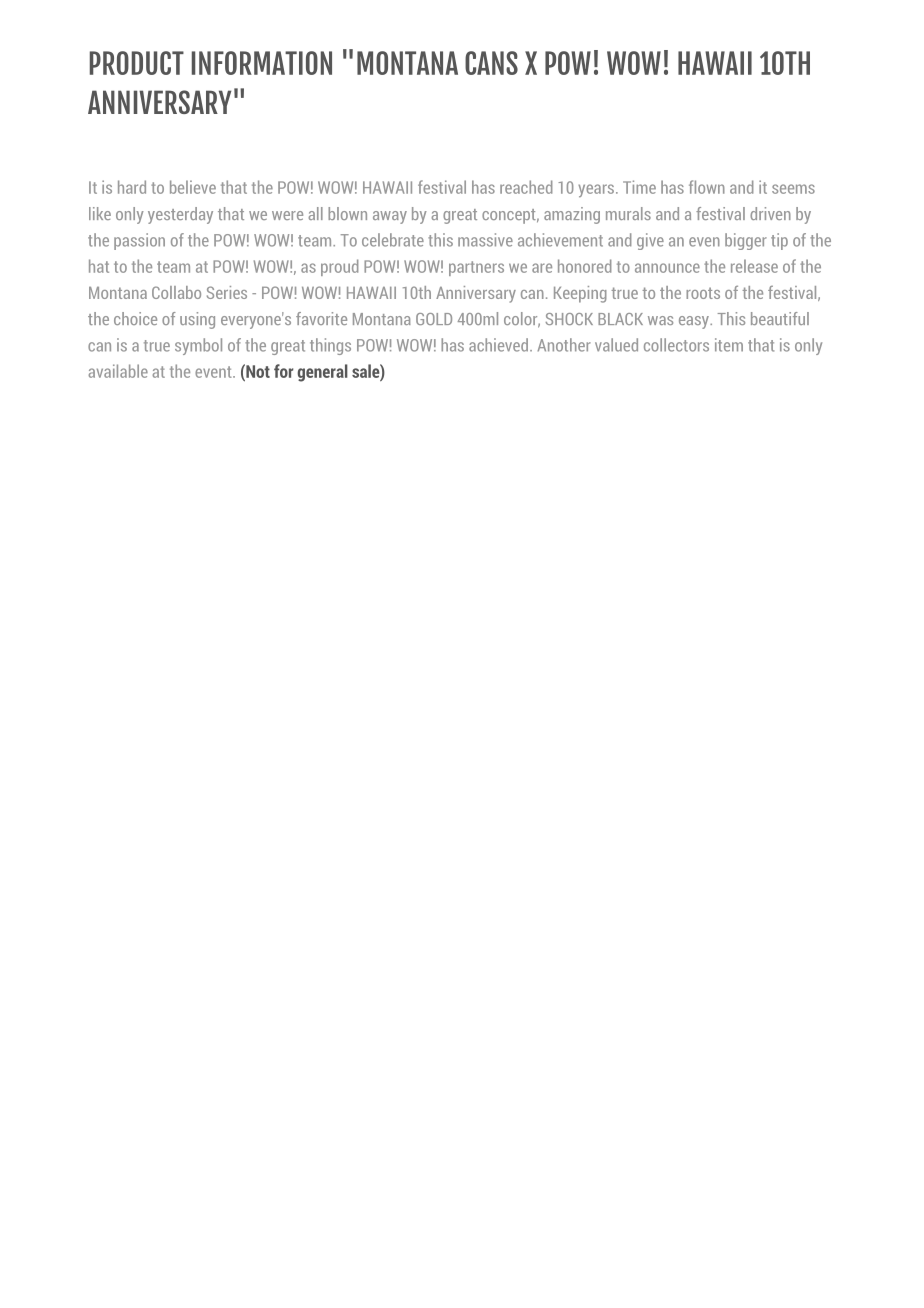 This screenshot has height=1308, width=924. What do you see at coordinates (526, 187) in the screenshot?
I see `reached` at bounding box center [526, 187].
